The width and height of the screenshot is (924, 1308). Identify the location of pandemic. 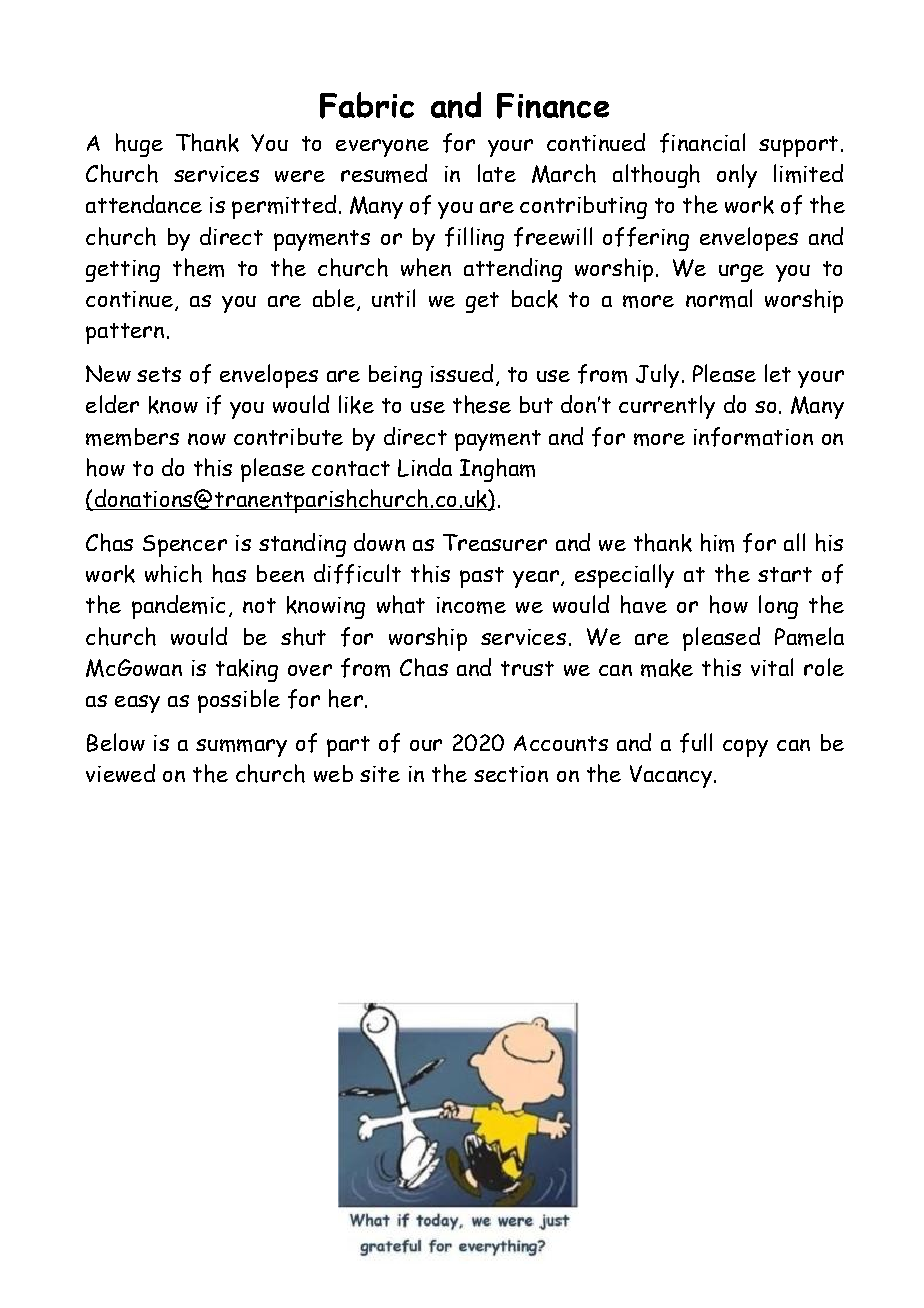
(178, 607).
